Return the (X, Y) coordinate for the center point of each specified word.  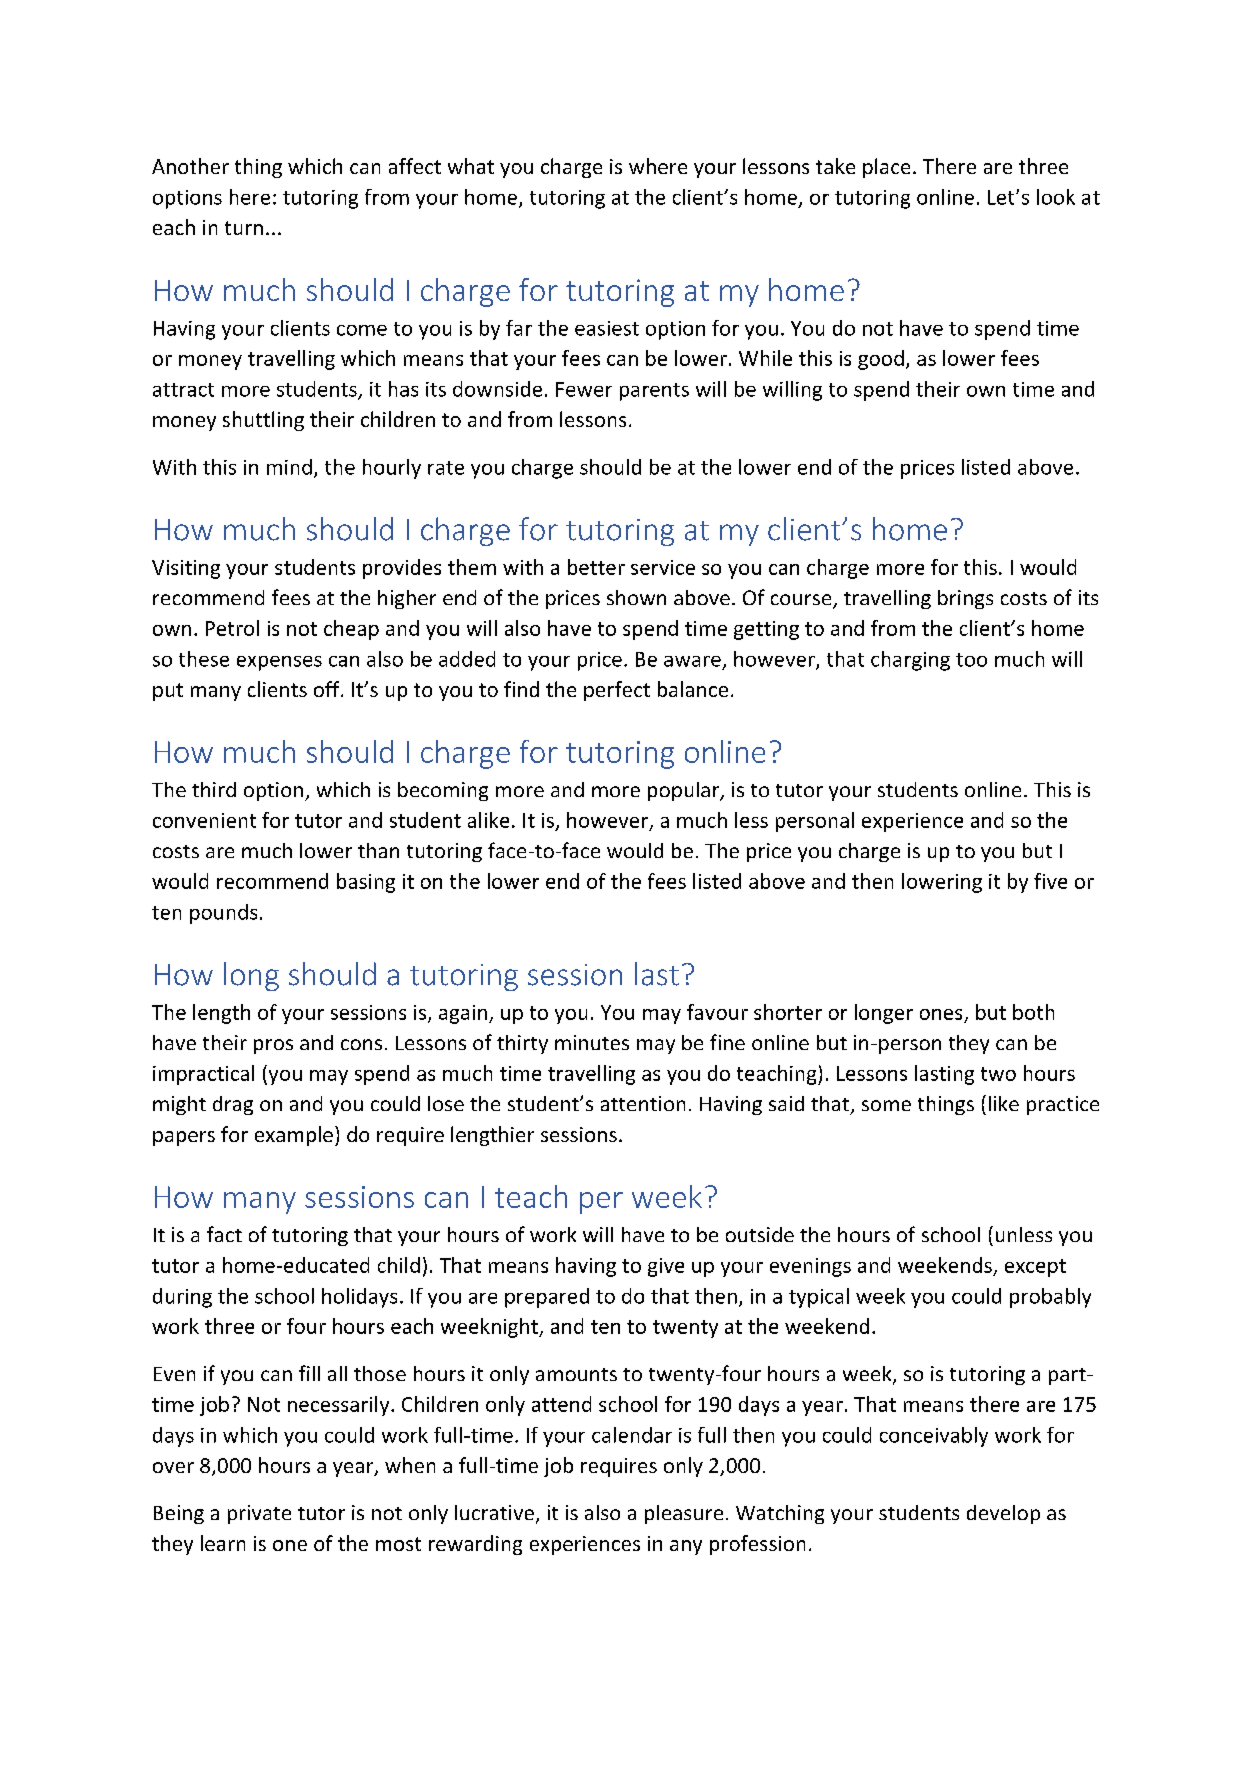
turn (244, 228)
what (471, 166)
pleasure (684, 1514)
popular (685, 791)
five (1050, 881)
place (886, 168)
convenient (204, 820)
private (259, 1514)
